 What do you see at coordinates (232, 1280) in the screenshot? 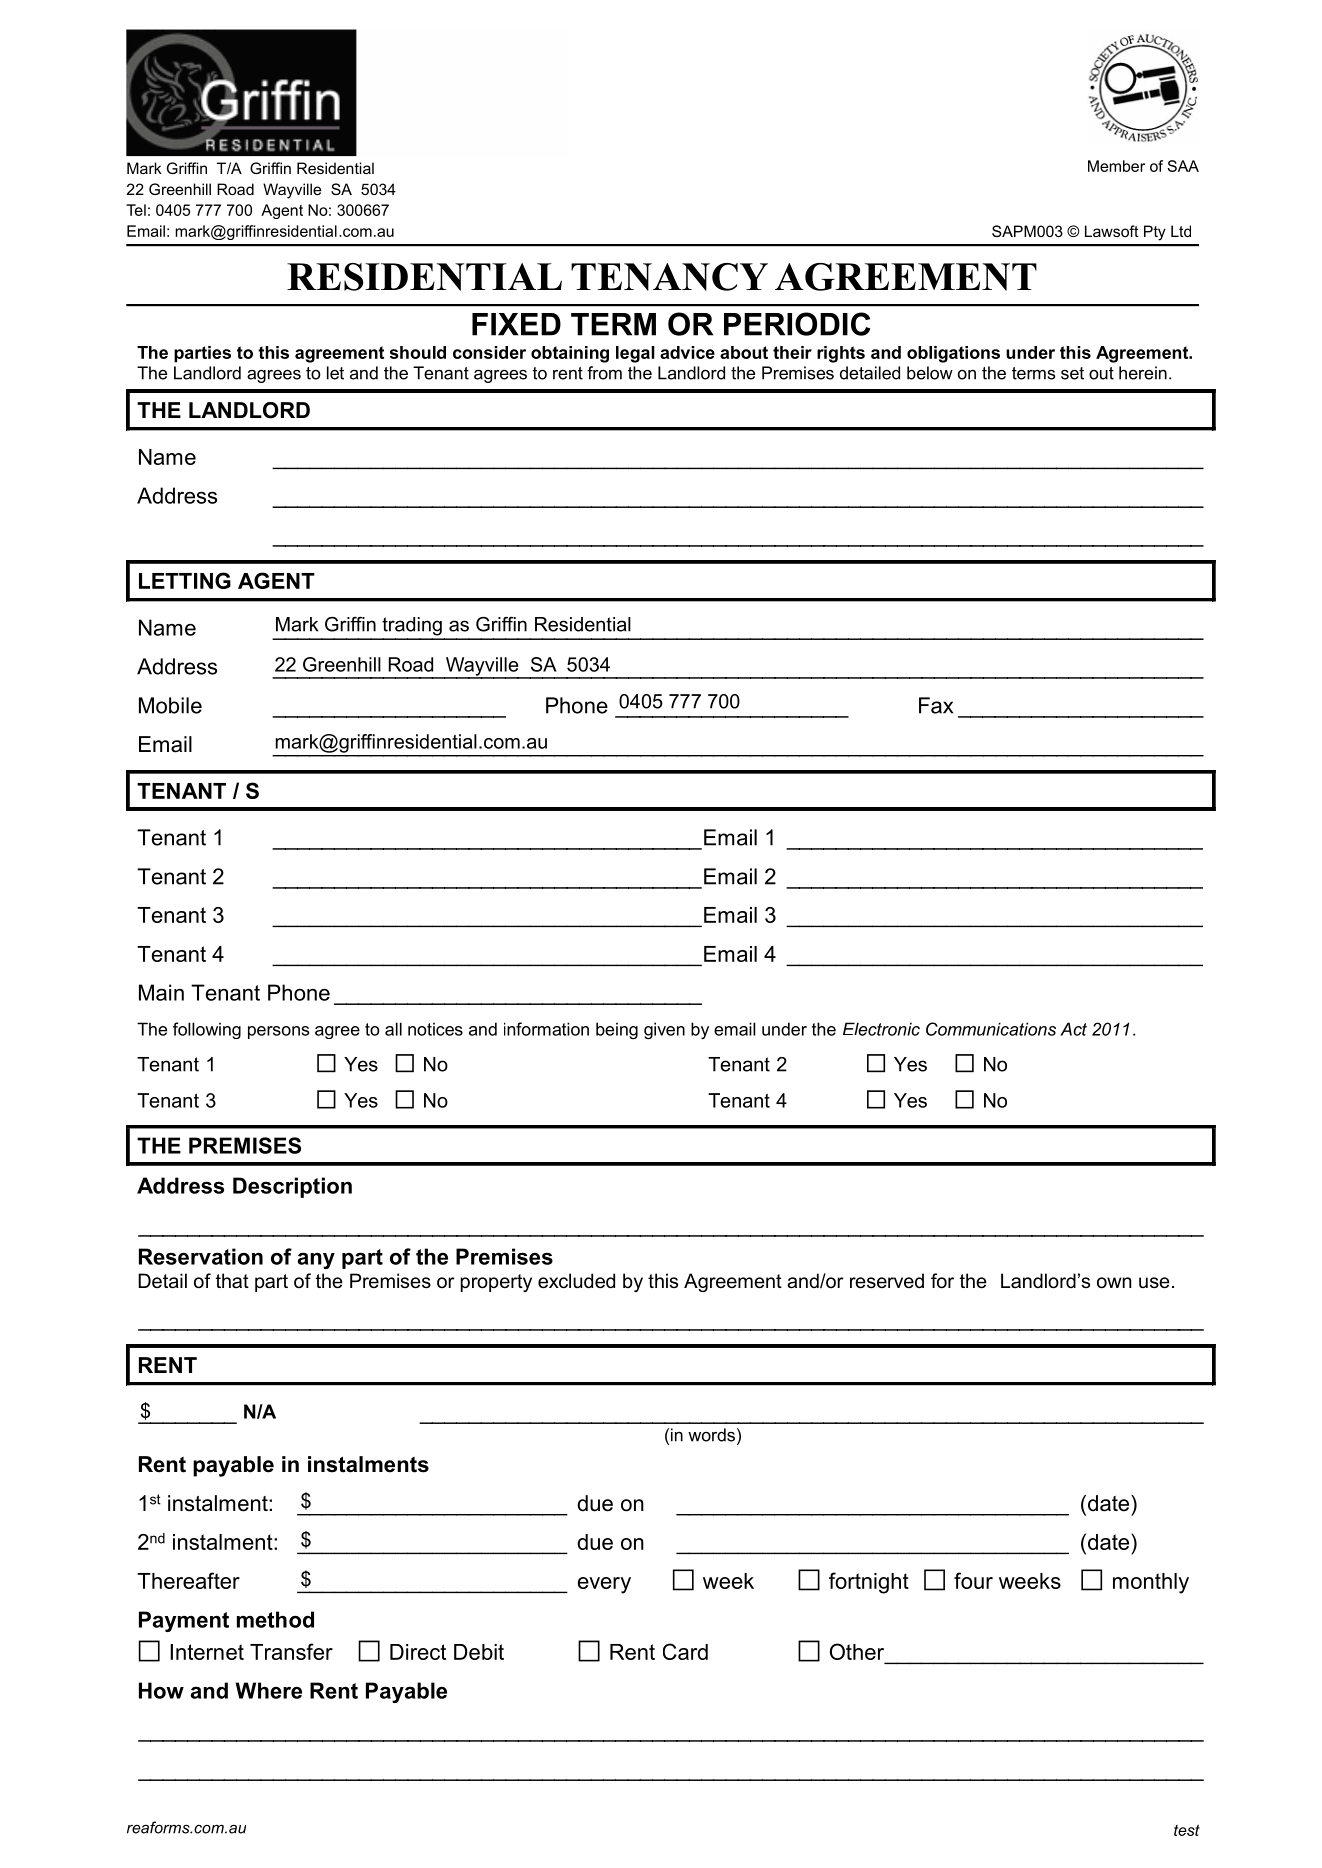
I see `that` at bounding box center [232, 1280].
